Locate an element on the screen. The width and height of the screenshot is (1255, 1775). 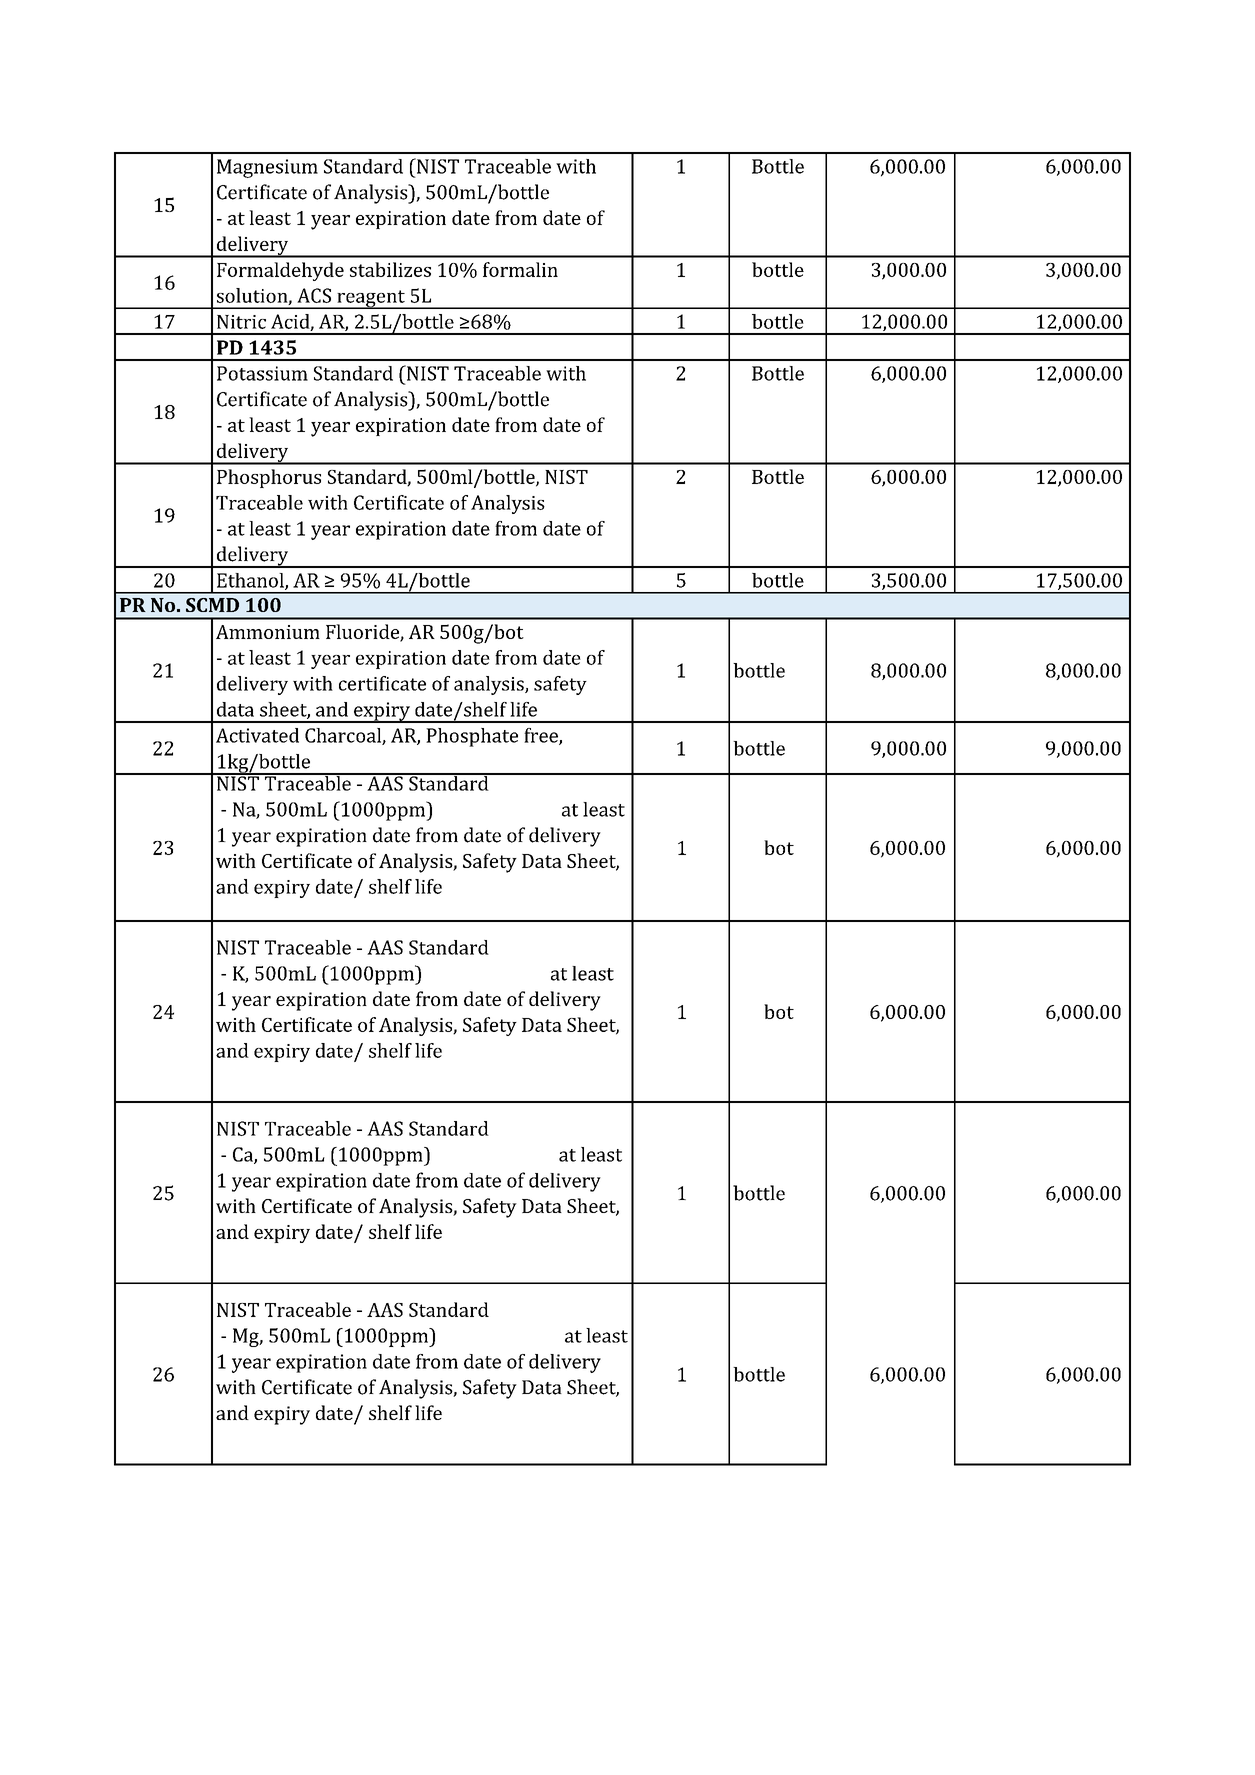
reagent is located at coordinates (371, 299).
